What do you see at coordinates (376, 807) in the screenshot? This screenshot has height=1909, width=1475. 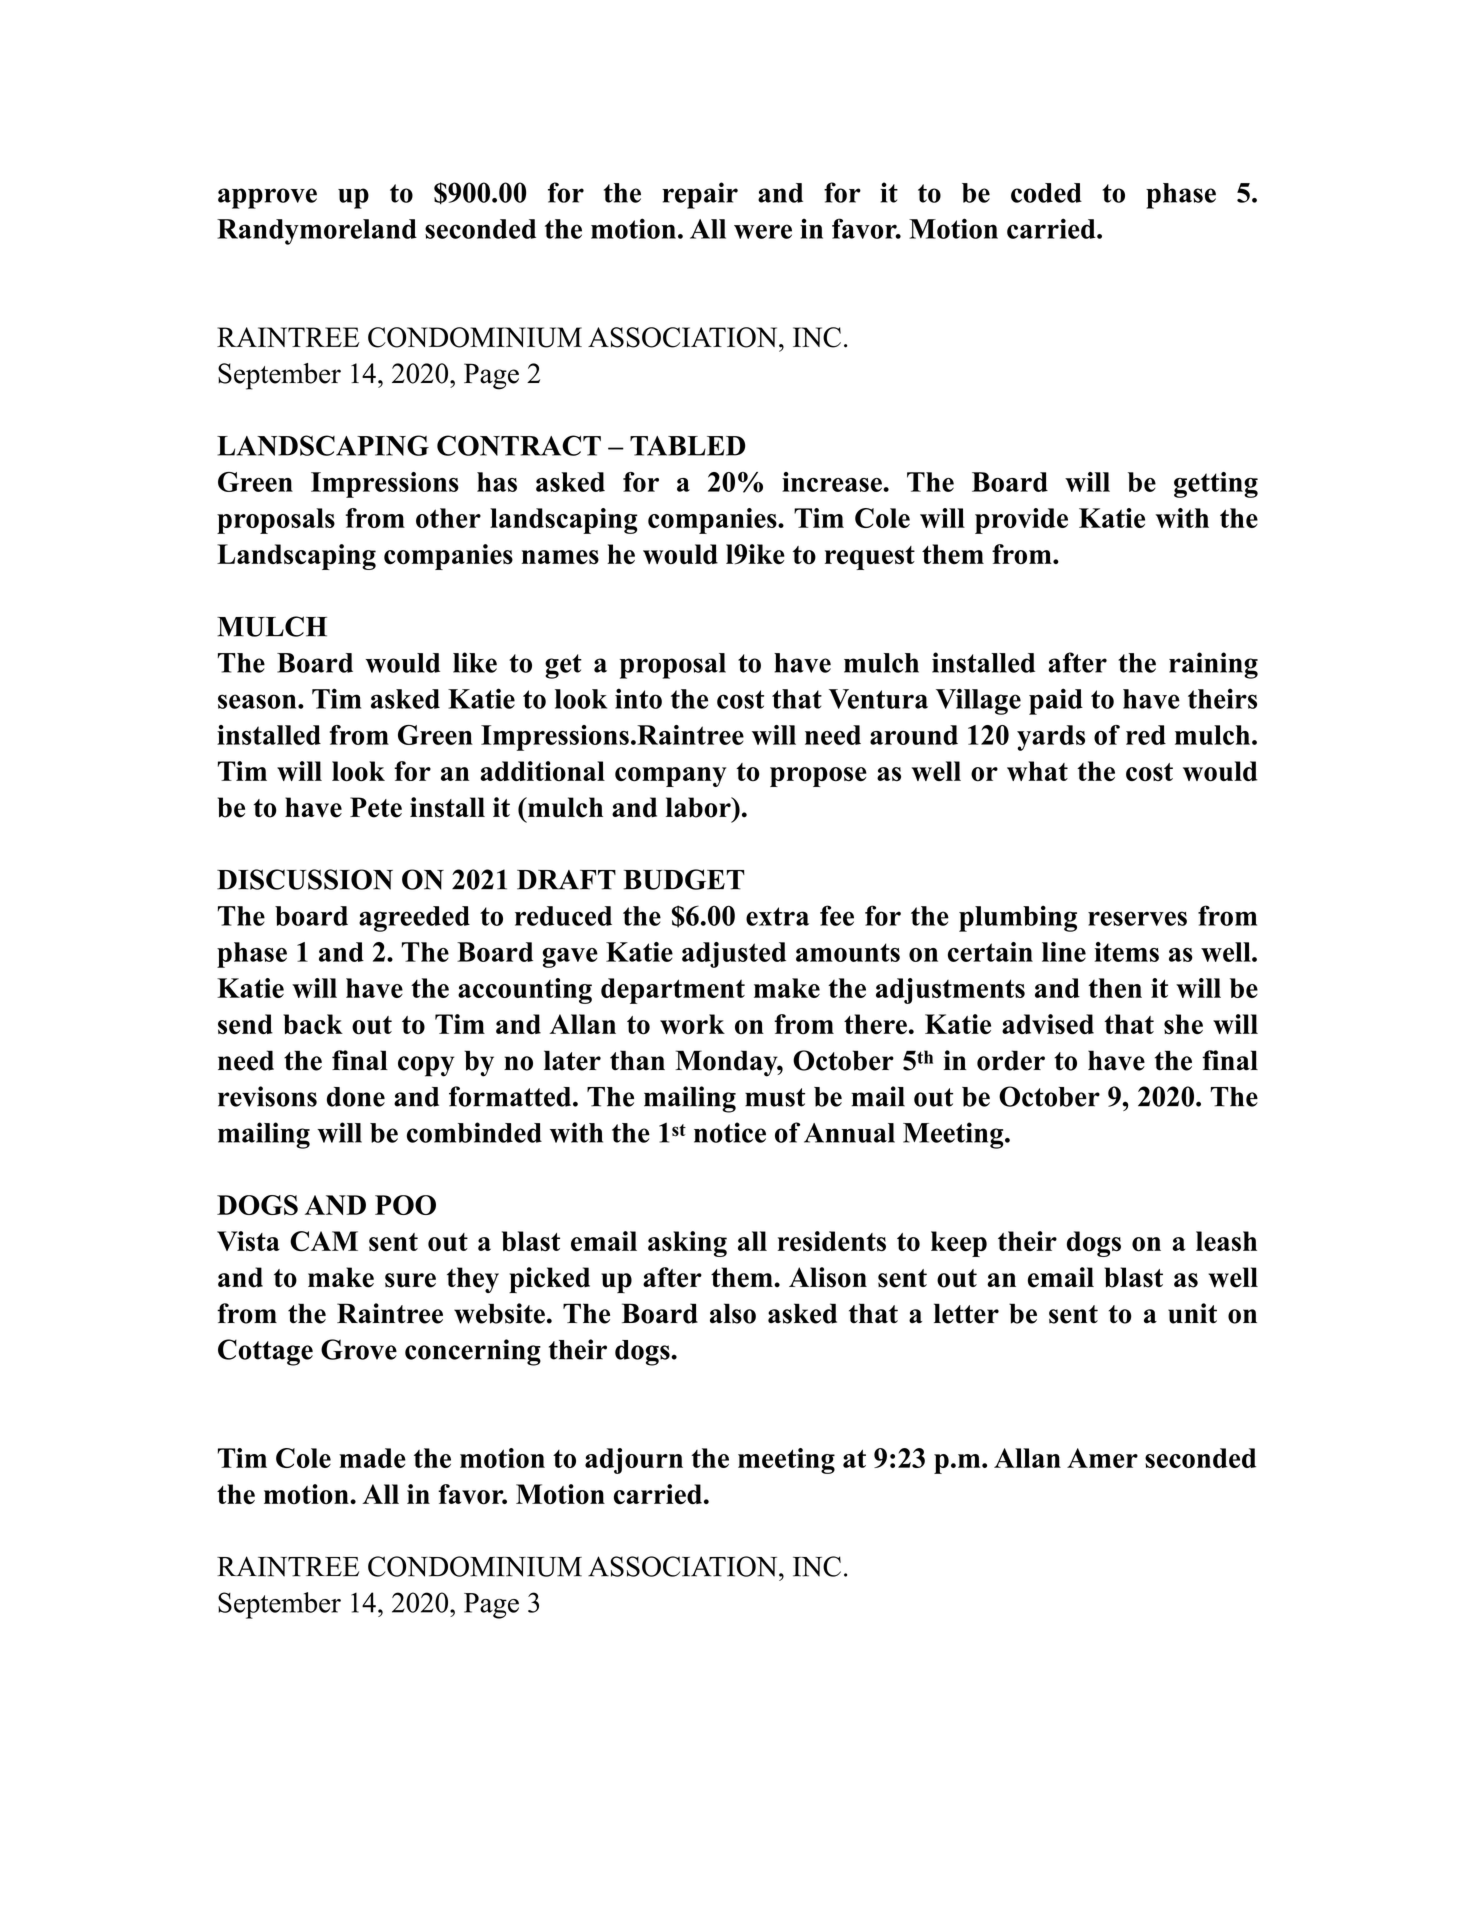 I see `Pete` at bounding box center [376, 807].
